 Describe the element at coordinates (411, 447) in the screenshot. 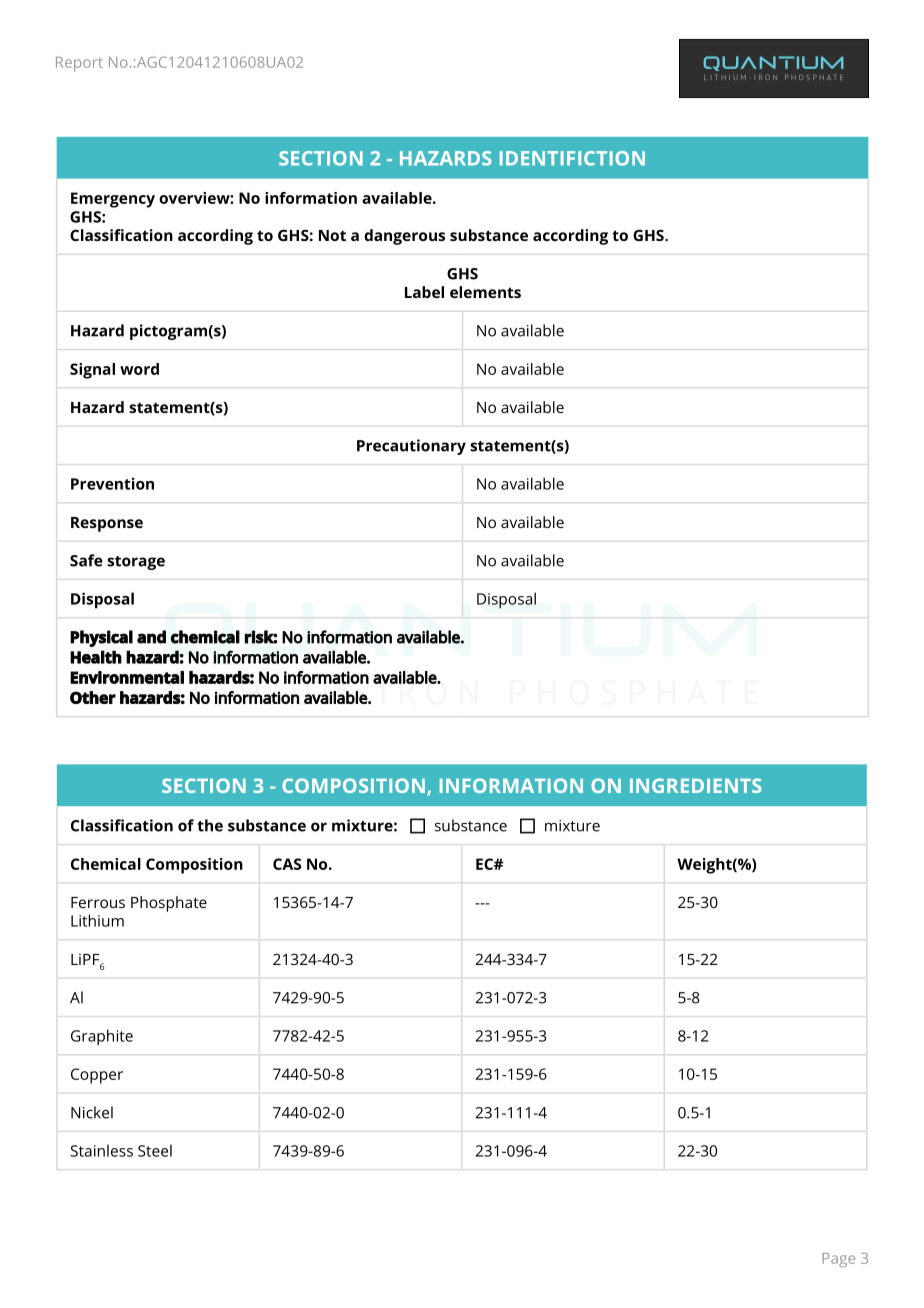

I see `Precautionary` at that location.
